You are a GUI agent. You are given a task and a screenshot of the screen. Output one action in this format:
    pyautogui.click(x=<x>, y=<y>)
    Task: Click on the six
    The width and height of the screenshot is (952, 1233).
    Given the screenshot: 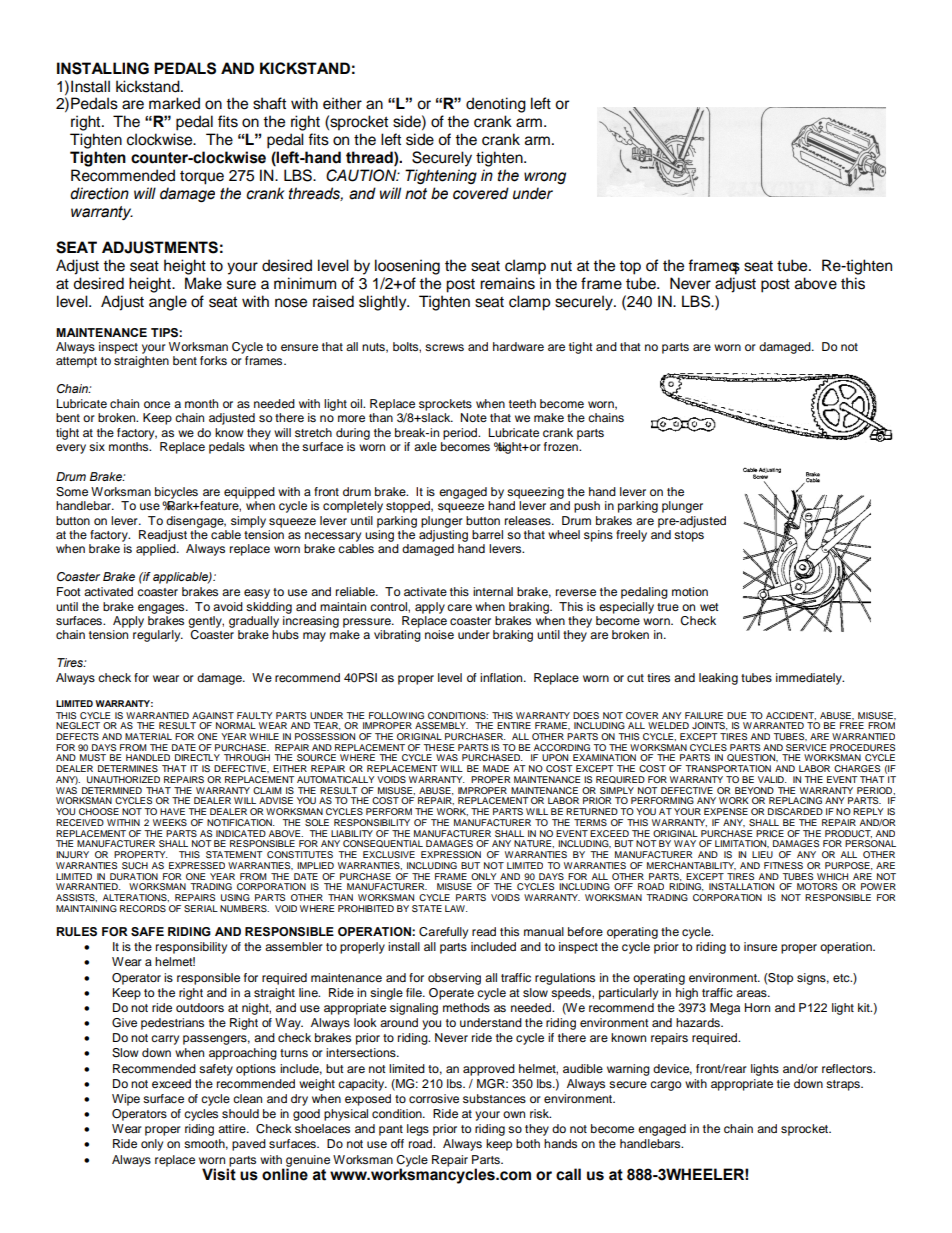 What is the action you would take?
    pyautogui.click(x=97, y=446)
